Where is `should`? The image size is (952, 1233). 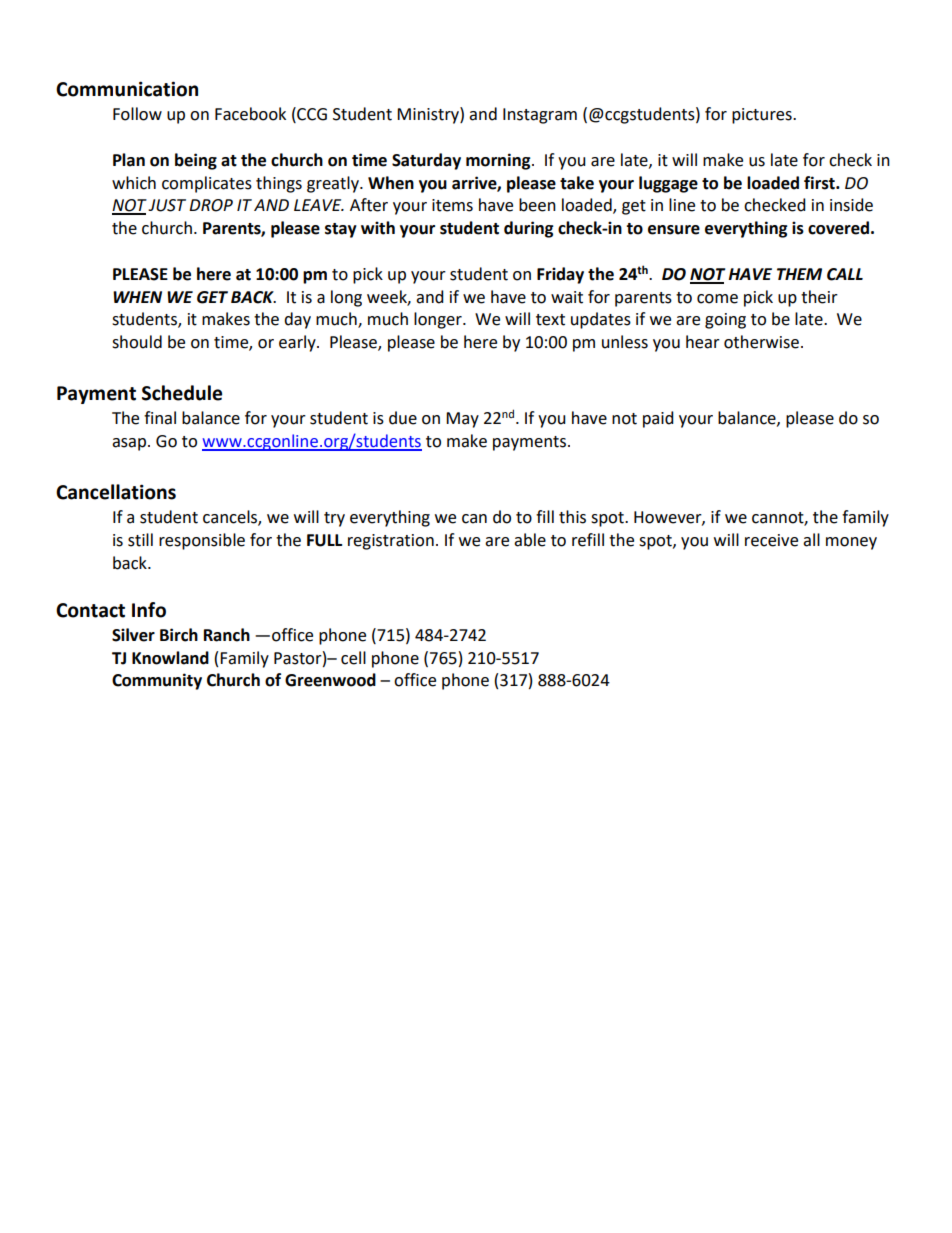 should is located at coordinates (137, 342).
